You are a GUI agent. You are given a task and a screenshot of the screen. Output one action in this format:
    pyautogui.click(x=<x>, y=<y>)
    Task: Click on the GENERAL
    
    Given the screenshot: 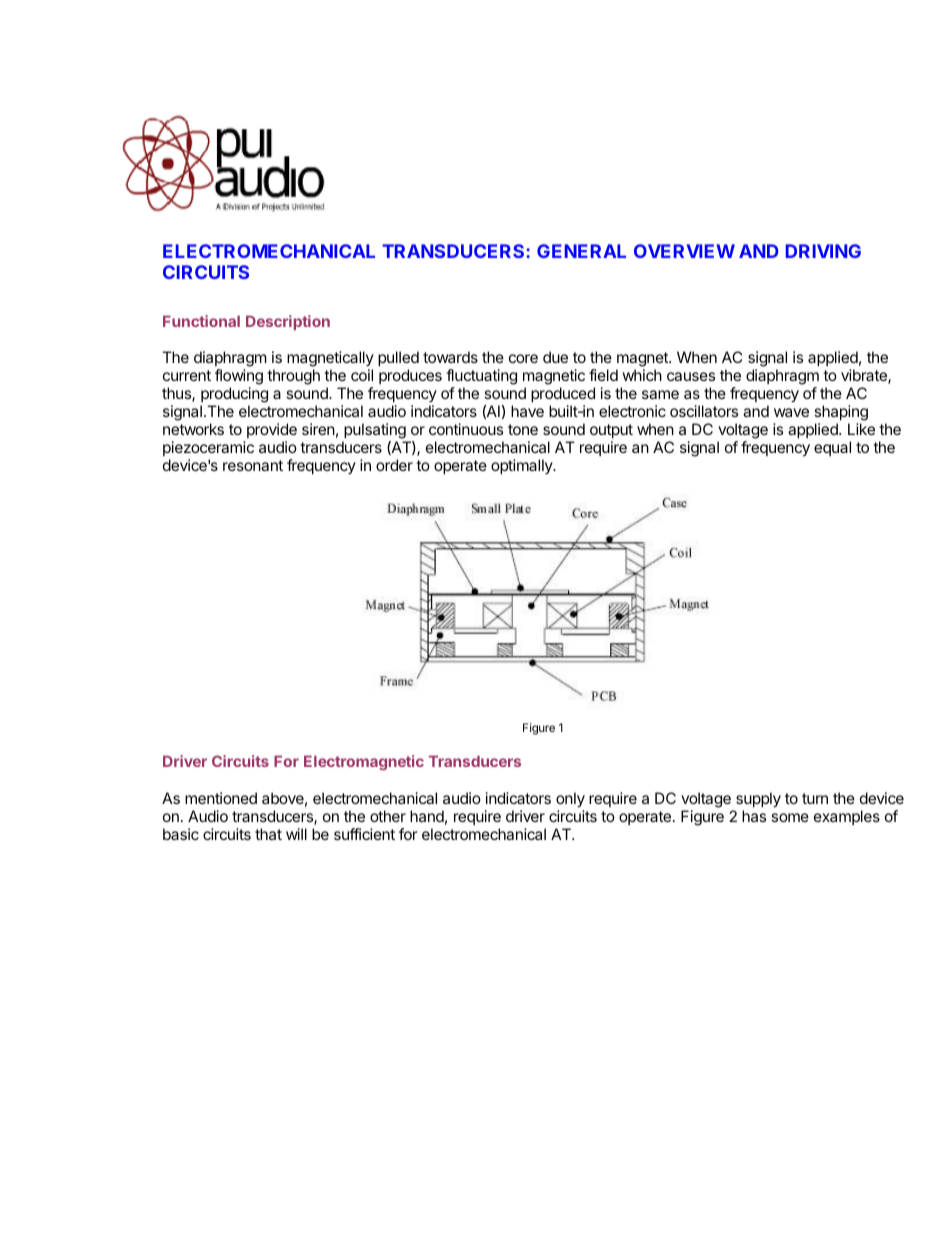 What is the action you would take?
    pyautogui.click(x=581, y=251)
